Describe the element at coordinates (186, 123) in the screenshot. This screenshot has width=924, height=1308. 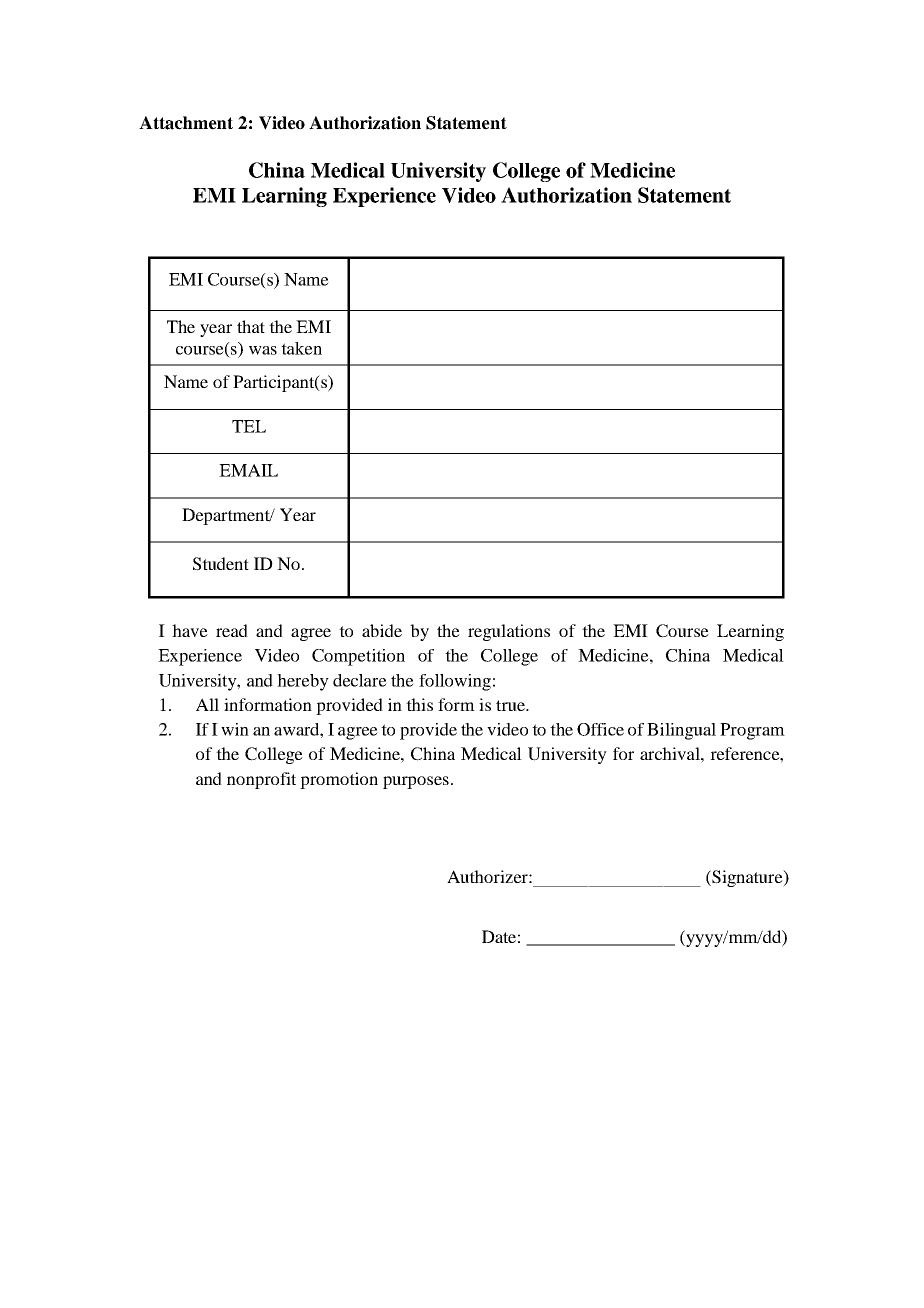
I see `Attachment` at that location.
